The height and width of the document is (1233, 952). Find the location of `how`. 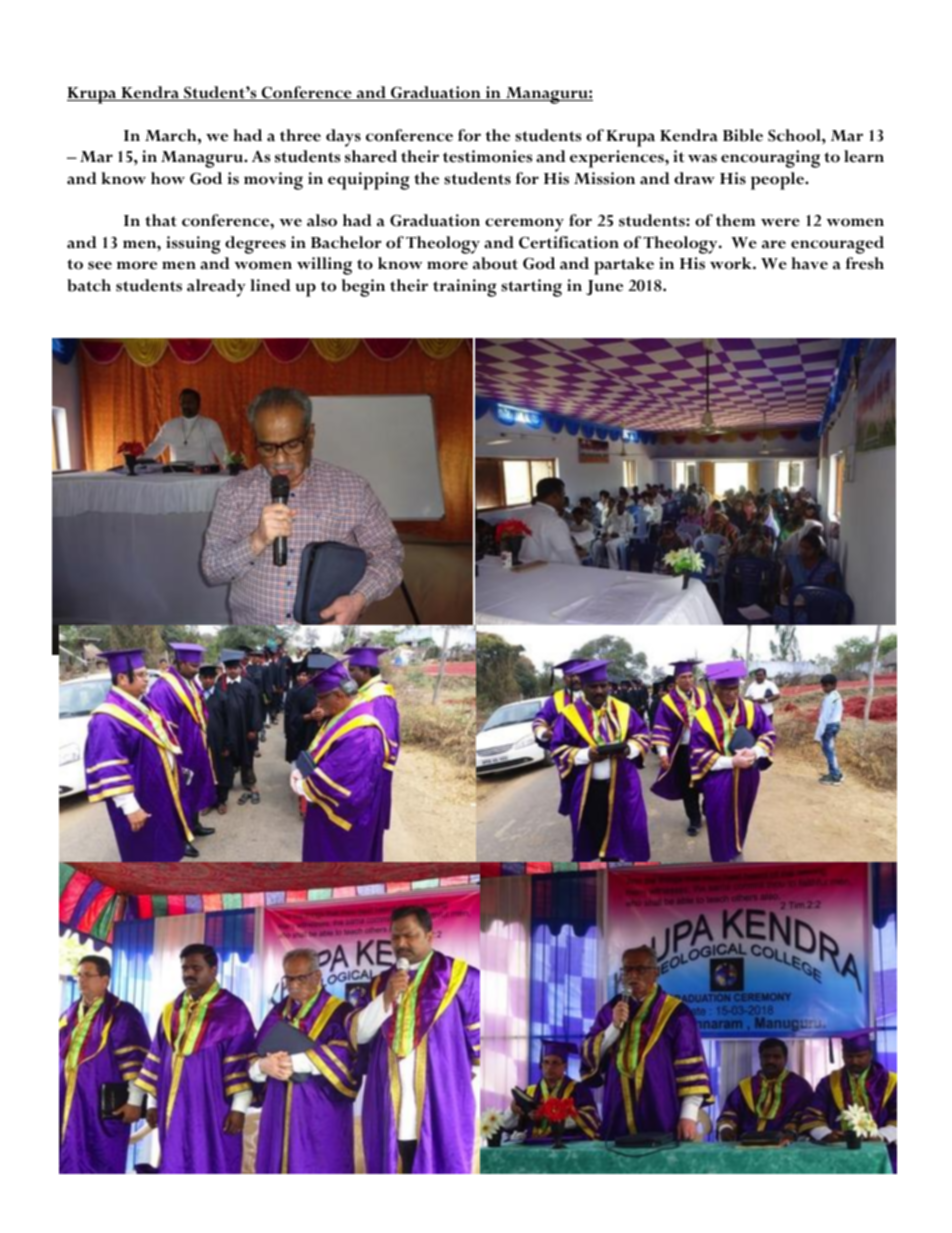

how is located at coordinates (168, 178).
